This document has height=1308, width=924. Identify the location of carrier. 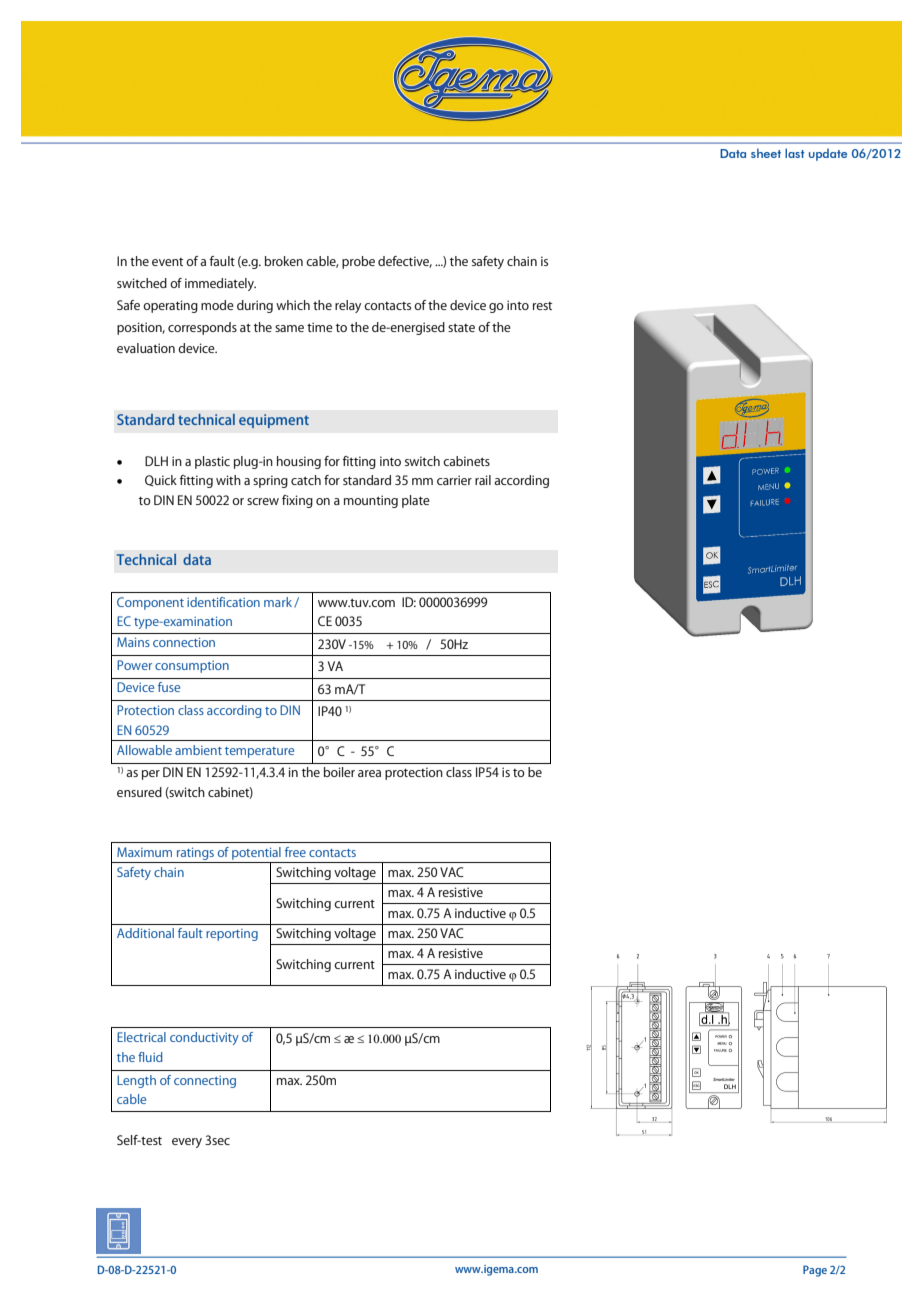
(454, 480).
